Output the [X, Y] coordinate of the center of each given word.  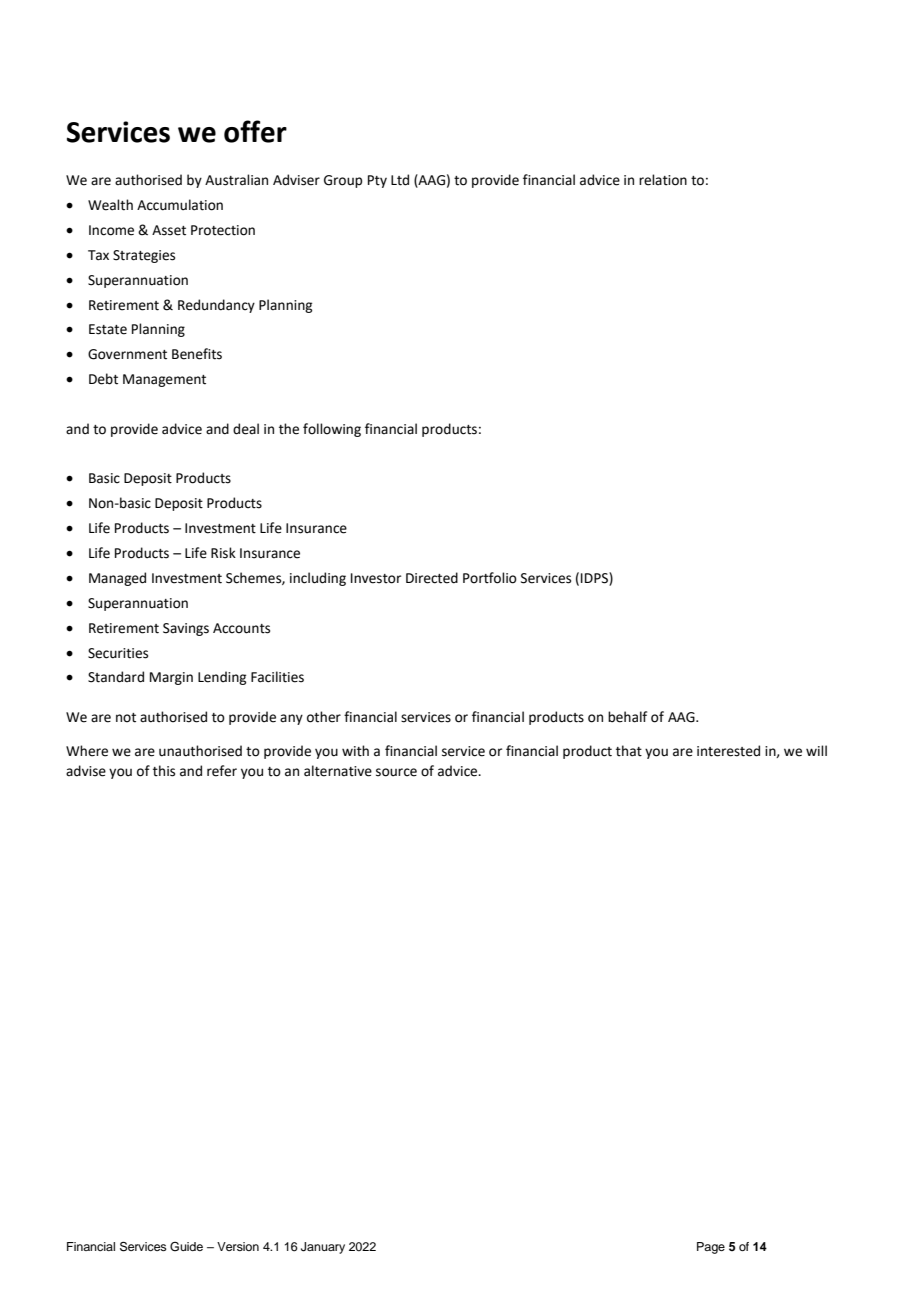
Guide [186, 1247]
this [164, 771]
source [396, 772]
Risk [223, 553]
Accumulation [180, 205]
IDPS [595, 579]
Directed [432, 578]
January [323, 1248]
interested [728, 751]
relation [663, 180]
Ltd [400, 180]
